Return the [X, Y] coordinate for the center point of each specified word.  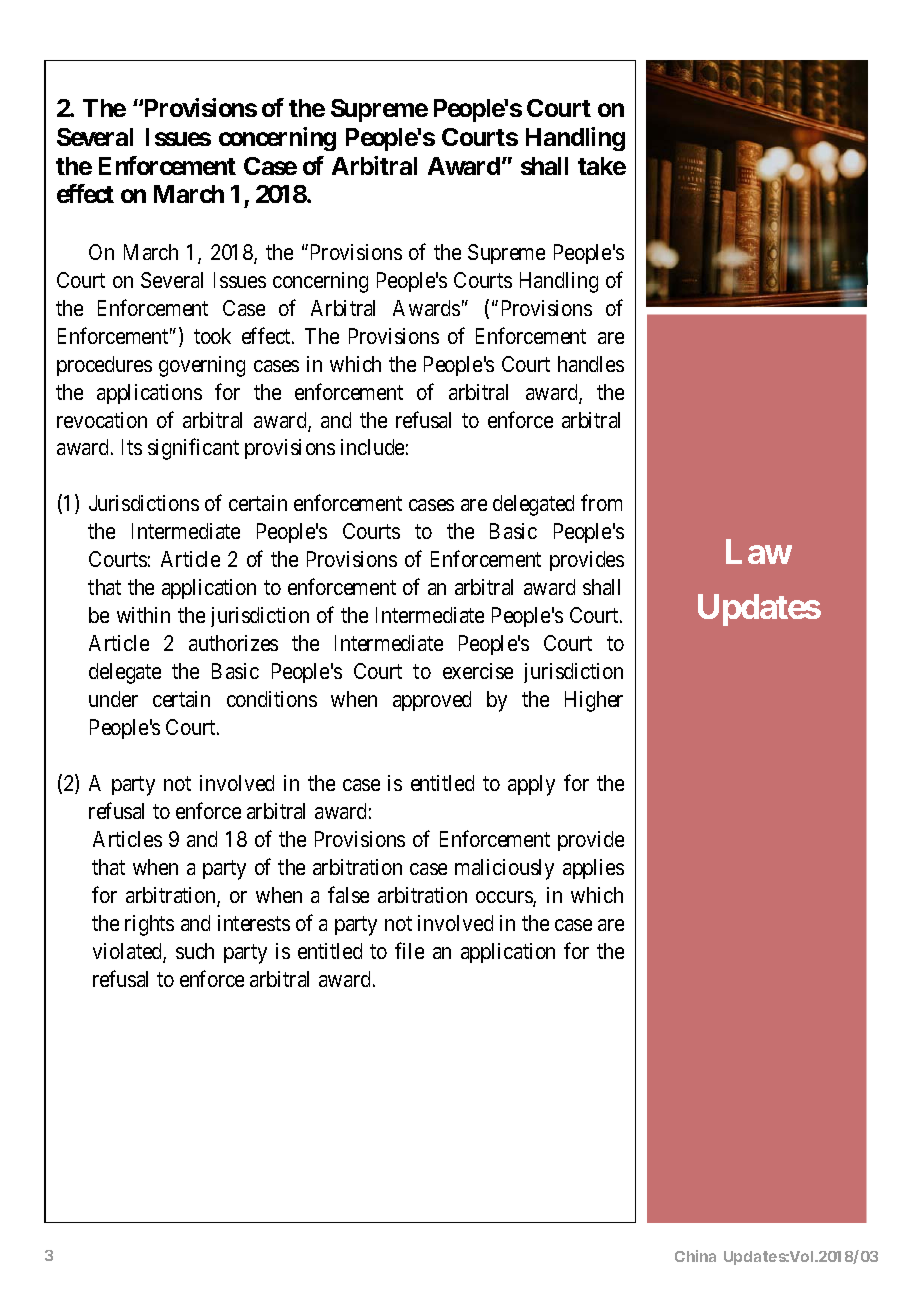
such [195, 951]
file [409, 950]
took [212, 336]
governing [202, 366]
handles [591, 364]
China [695, 1256]
